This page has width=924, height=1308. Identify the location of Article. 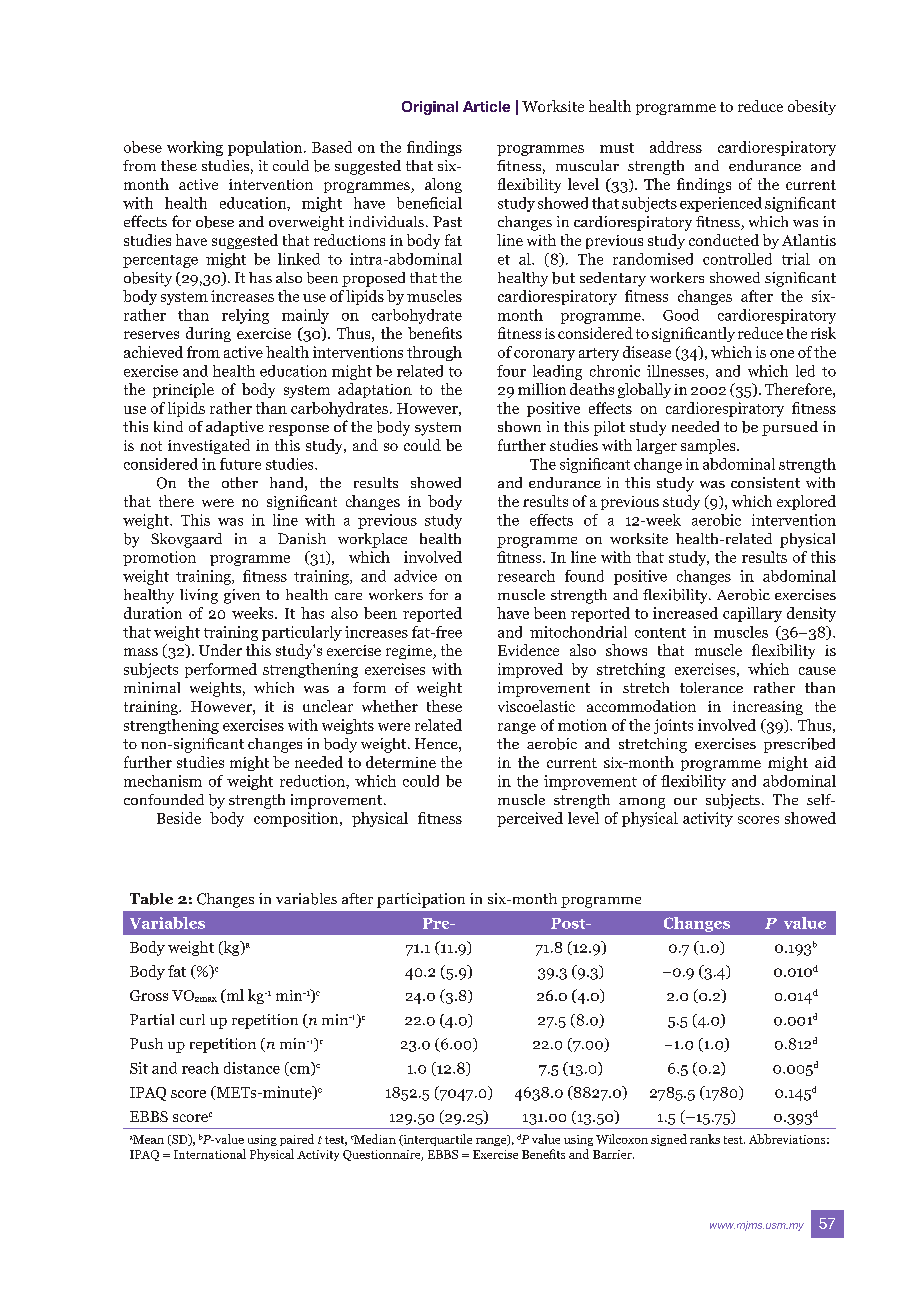
(486, 106).
